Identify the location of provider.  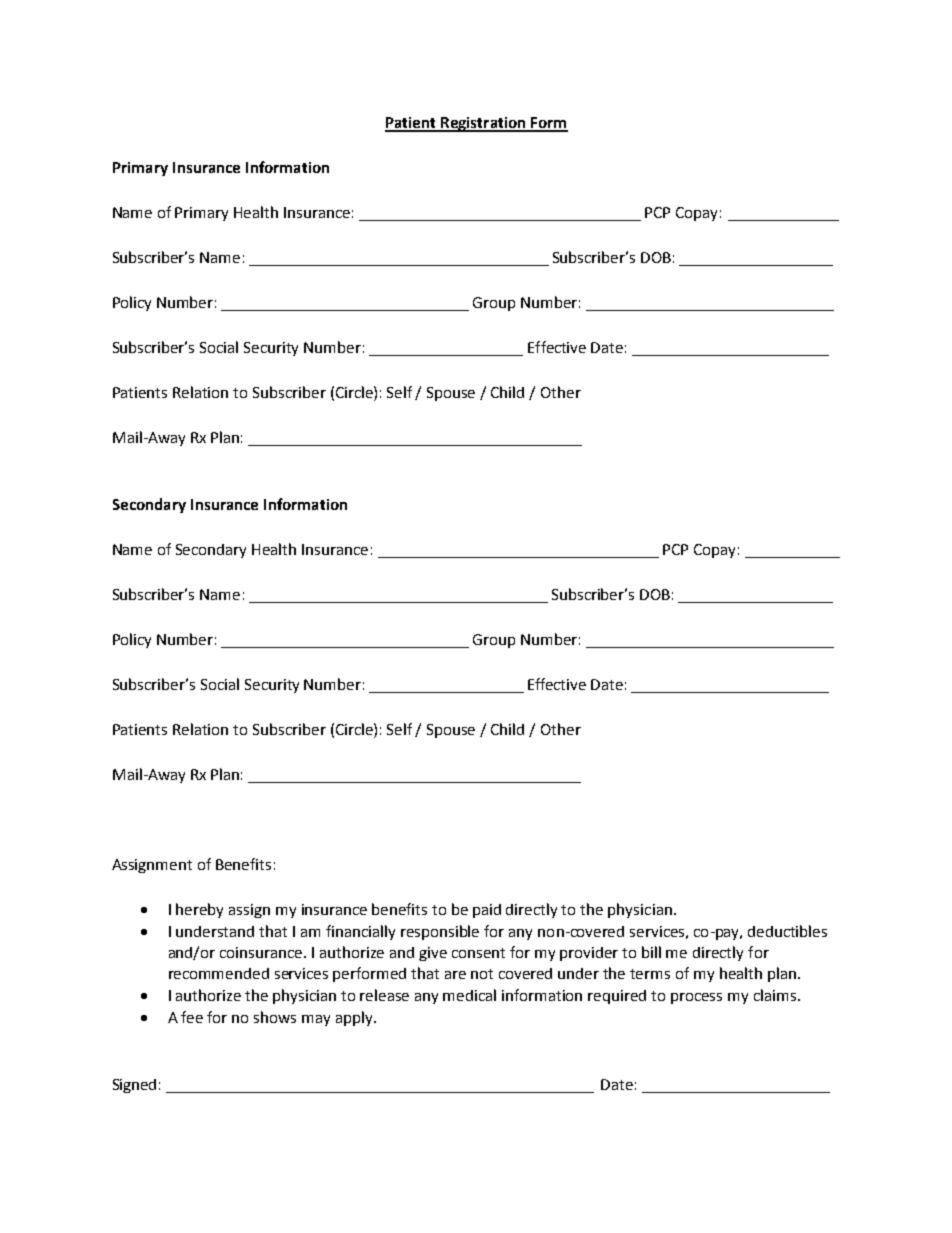
(589, 954).
